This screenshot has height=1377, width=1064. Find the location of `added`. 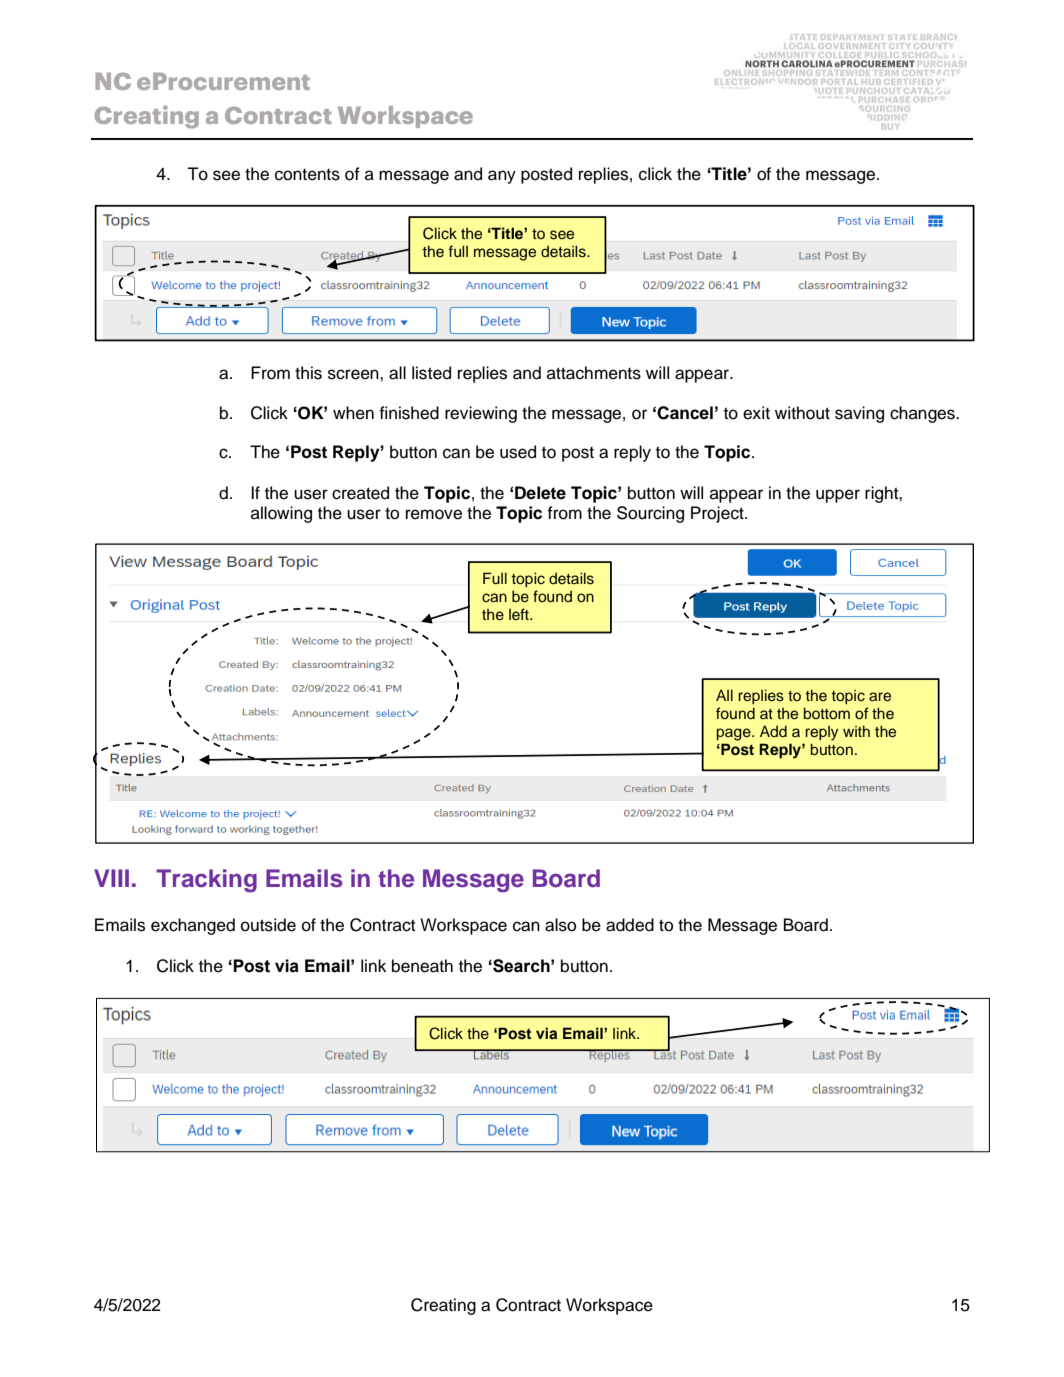

added is located at coordinates (630, 925).
